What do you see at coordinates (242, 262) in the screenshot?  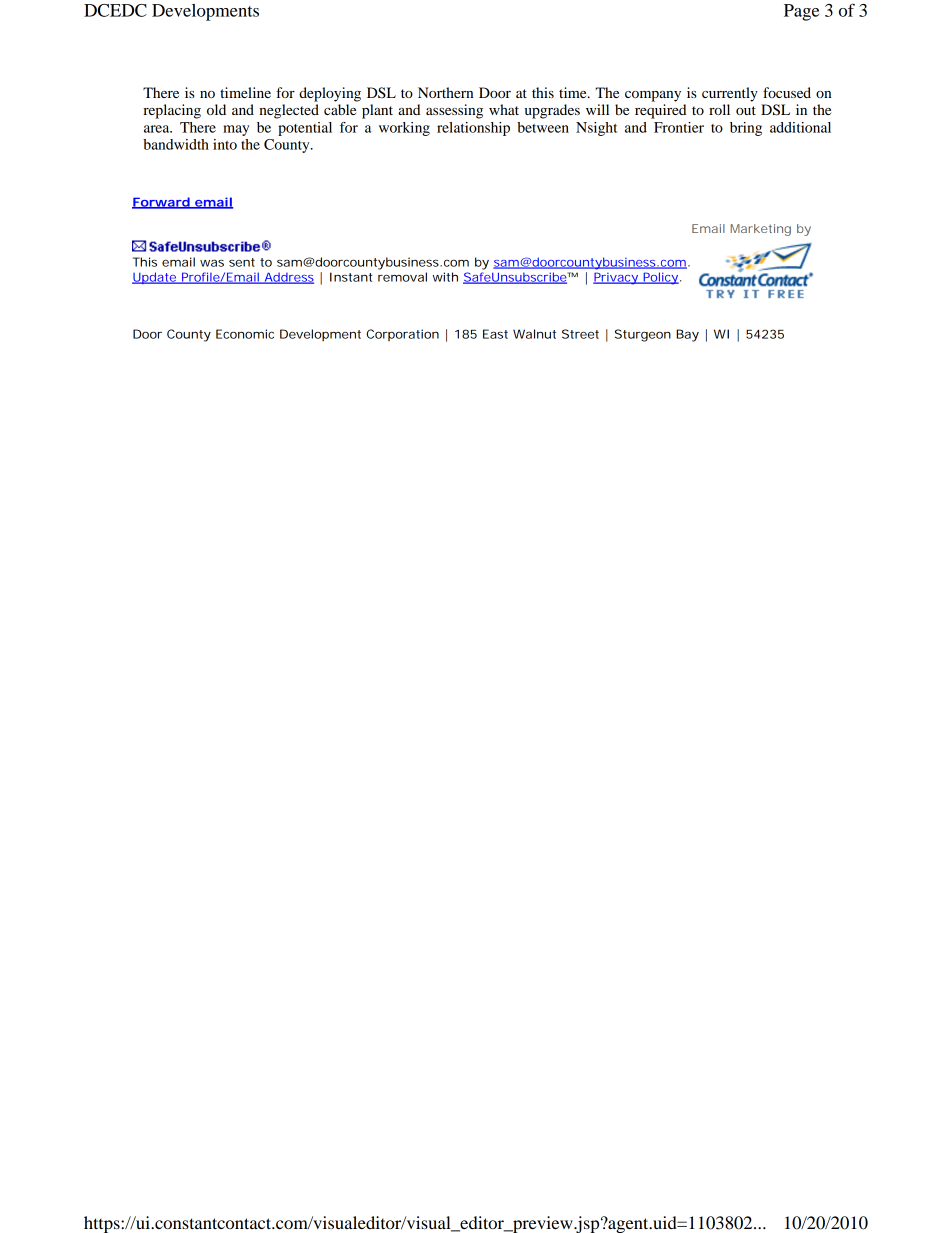 I see `sent` at bounding box center [242, 262].
